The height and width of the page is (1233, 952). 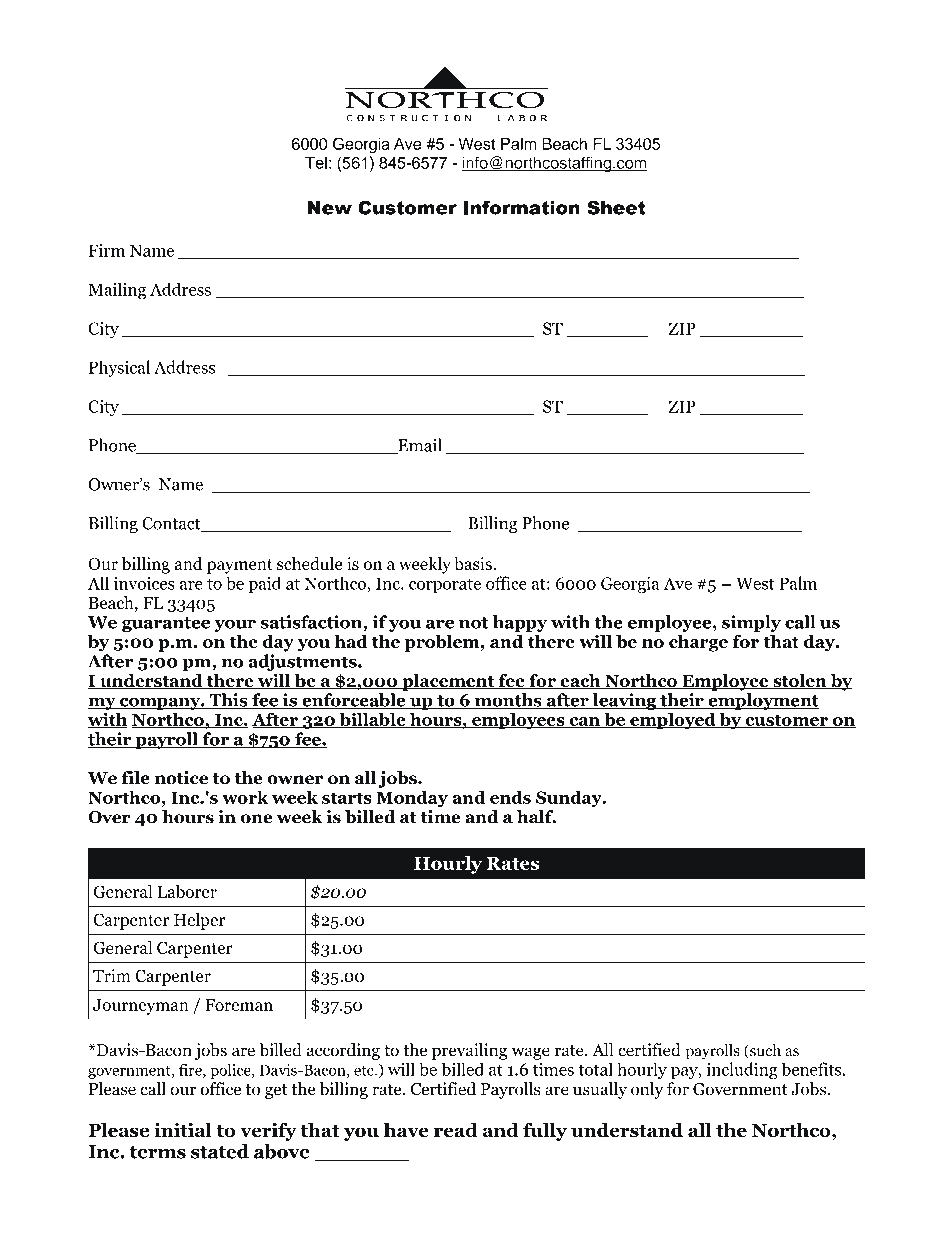 I want to click on Firm, so click(x=107, y=250).
